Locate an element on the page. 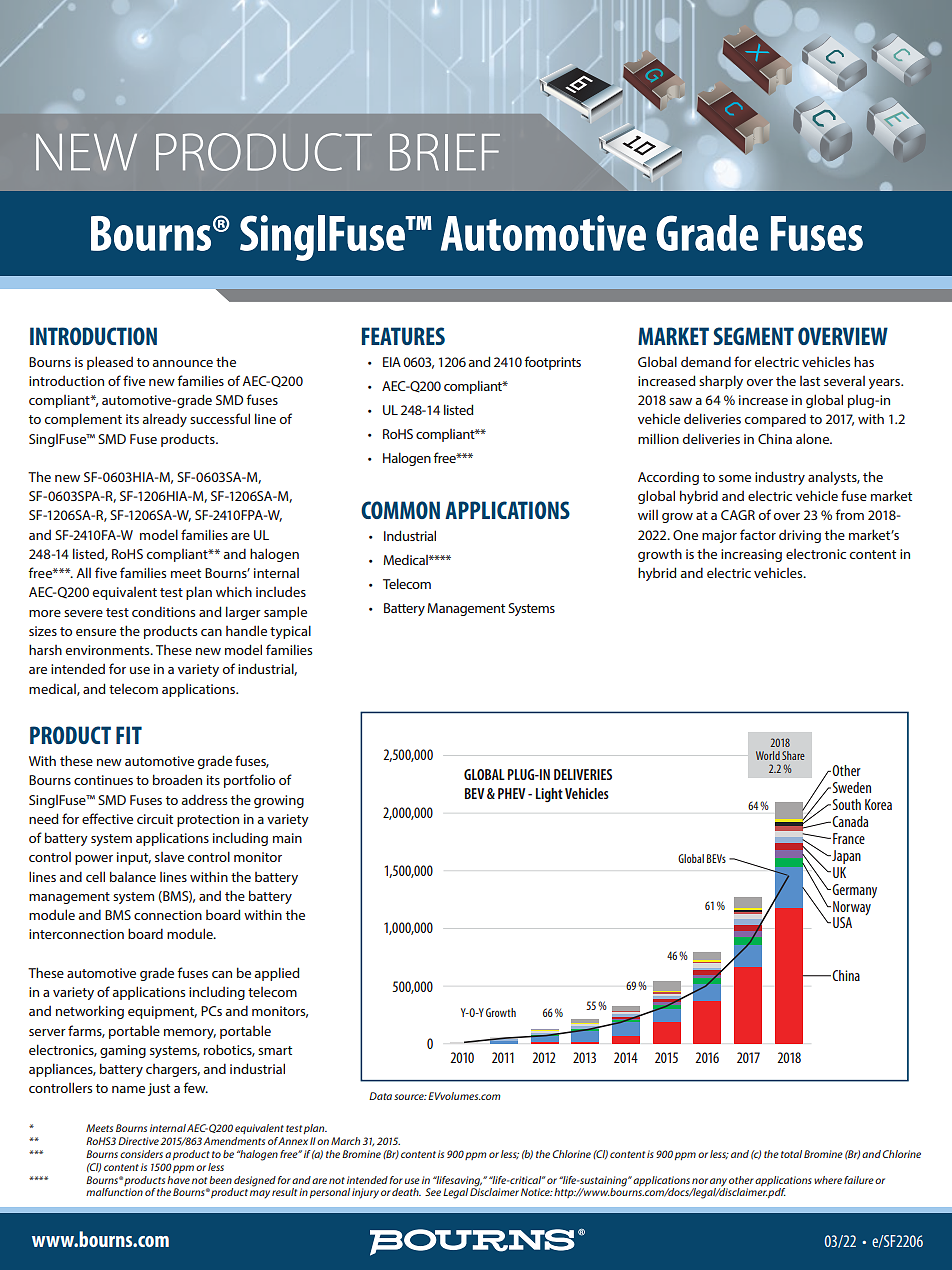 Image resolution: width=952 pixels, height=1270 pixels. Share is located at coordinates (793, 755).
